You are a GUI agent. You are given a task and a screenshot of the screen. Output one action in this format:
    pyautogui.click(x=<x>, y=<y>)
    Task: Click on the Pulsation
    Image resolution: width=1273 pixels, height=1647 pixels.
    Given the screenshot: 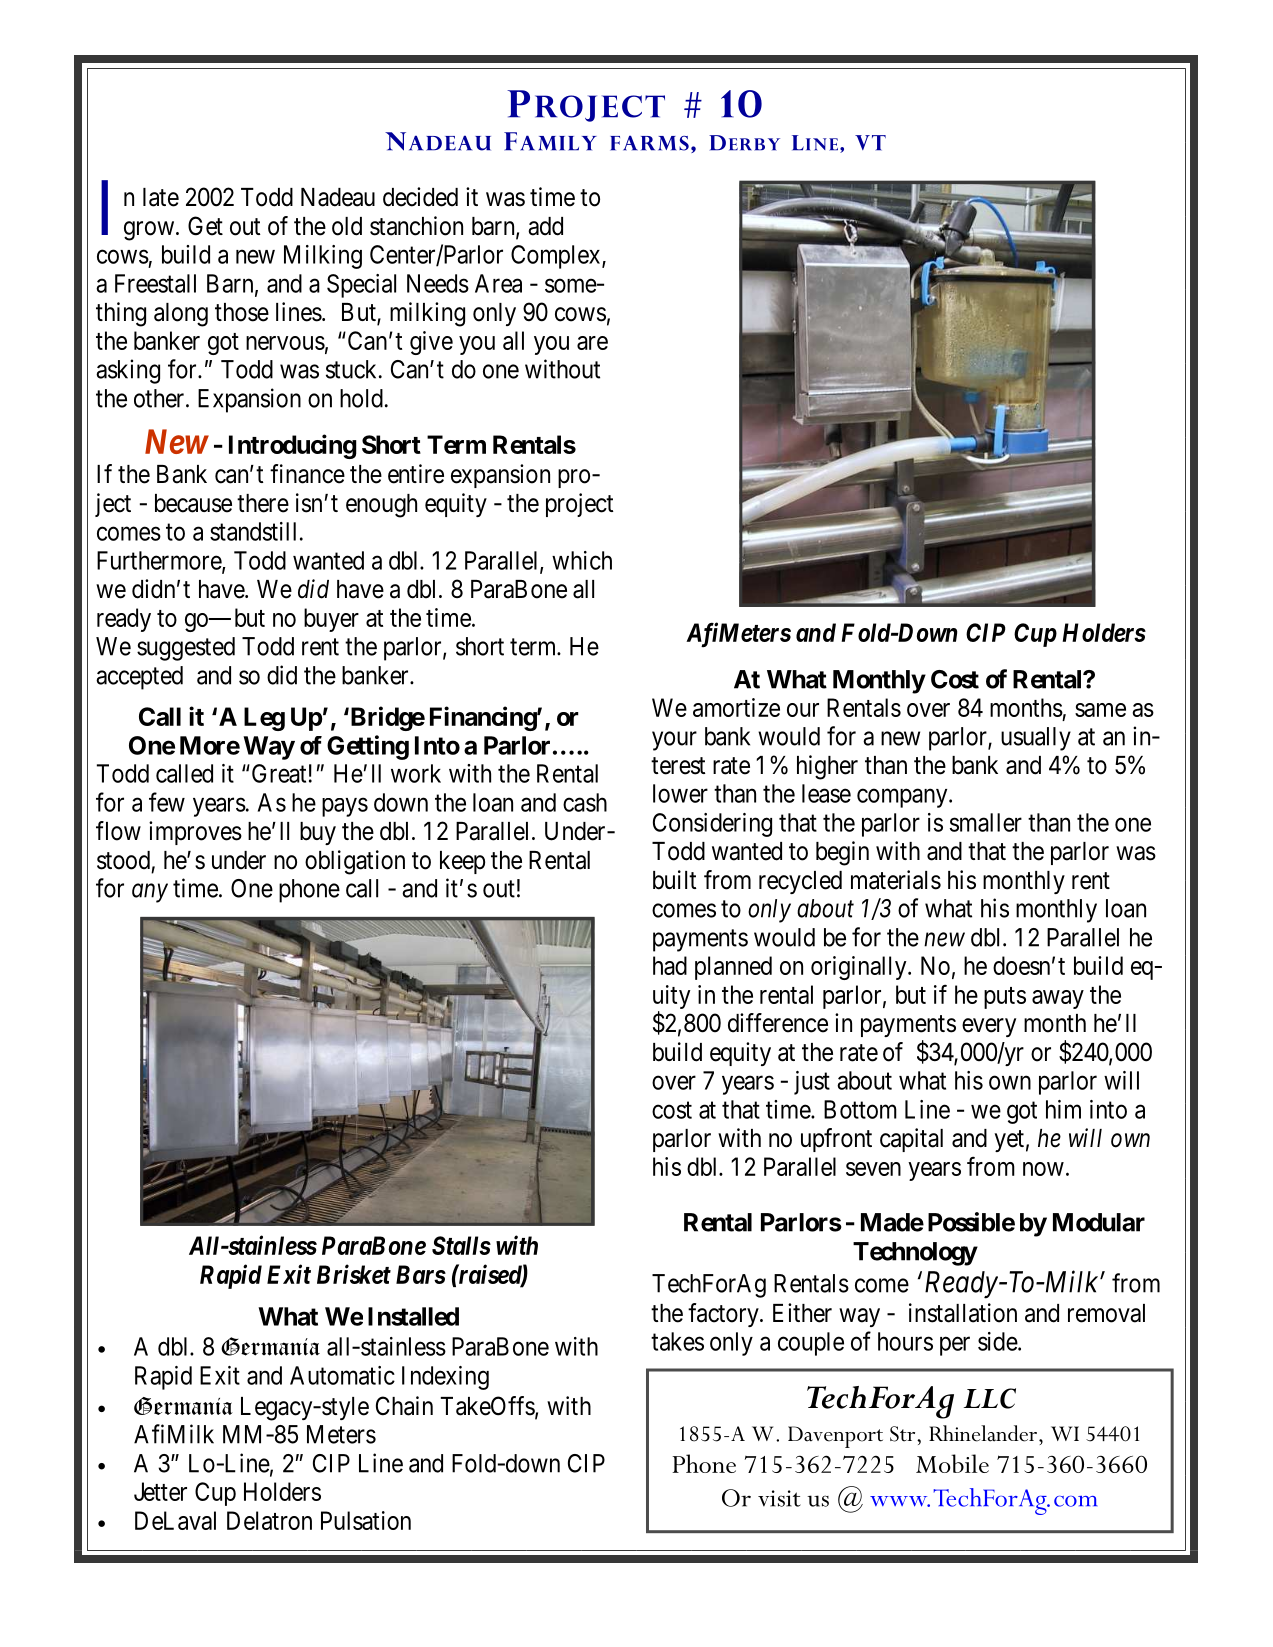 What is the action you would take?
    pyautogui.click(x=366, y=1520)
